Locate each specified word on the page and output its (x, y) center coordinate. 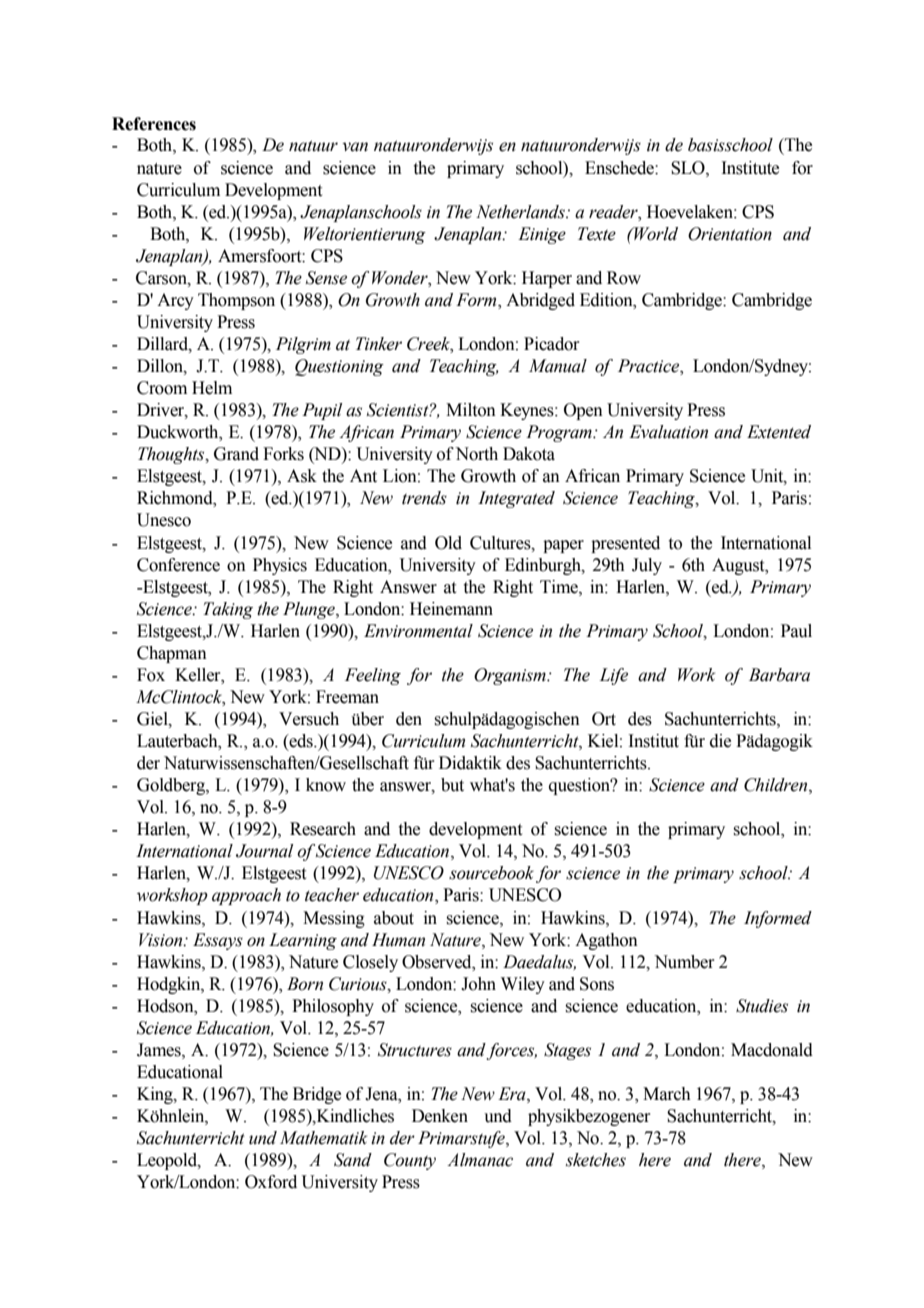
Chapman (172, 654)
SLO (689, 168)
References (154, 124)
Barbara (779, 675)
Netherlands (521, 212)
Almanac (480, 1160)
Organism (511, 676)
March (667, 1094)
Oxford (271, 1182)
